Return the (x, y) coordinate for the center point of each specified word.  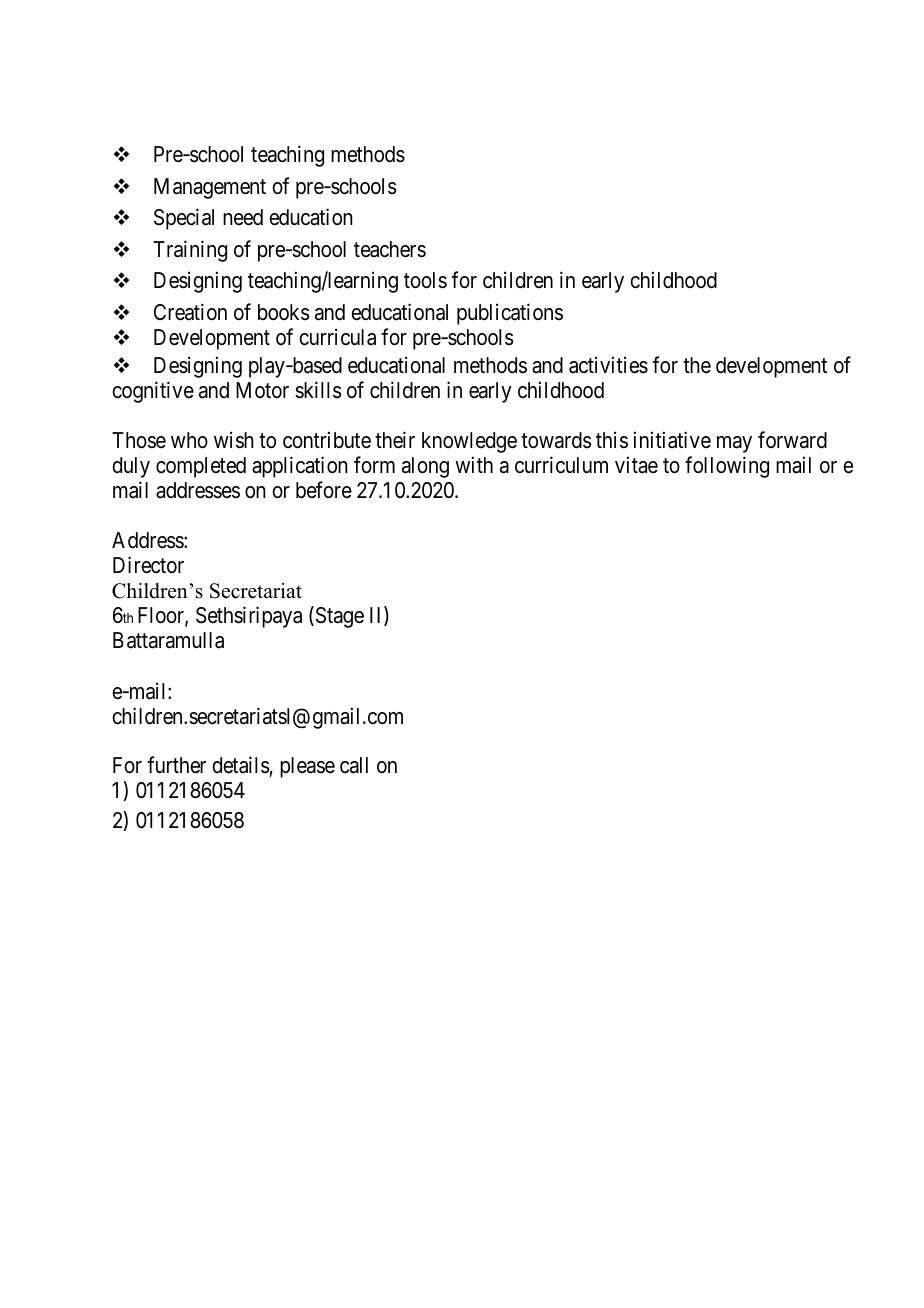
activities (608, 365)
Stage (338, 617)
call (354, 765)
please (307, 767)
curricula (337, 337)
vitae (636, 465)
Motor (262, 390)
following (727, 467)
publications (510, 314)
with (474, 464)
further (176, 765)
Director (148, 565)
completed (201, 467)
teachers (390, 249)
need (243, 217)
